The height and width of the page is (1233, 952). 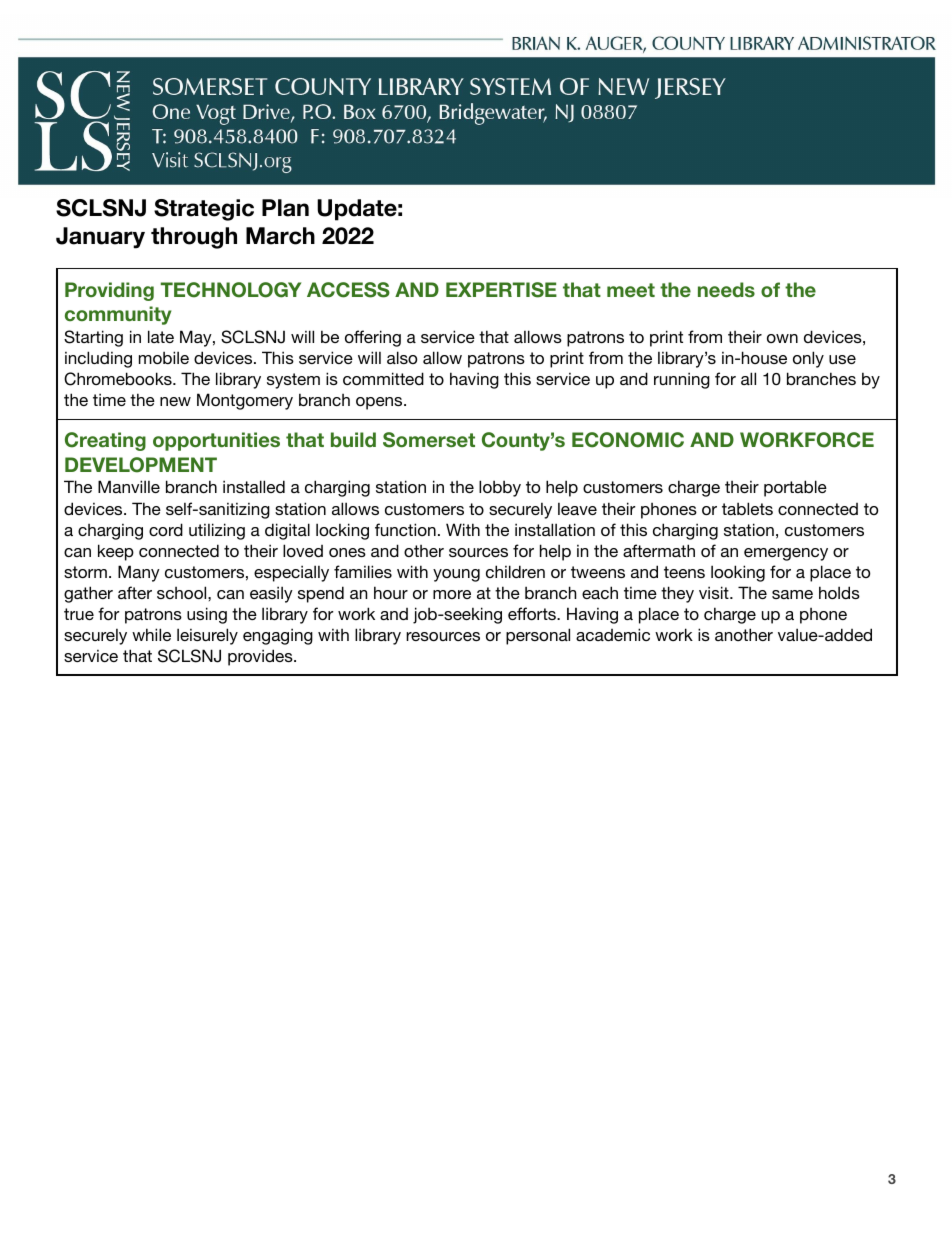 What do you see at coordinates (538, 636) in the page?
I see `personal` at bounding box center [538, 636].
